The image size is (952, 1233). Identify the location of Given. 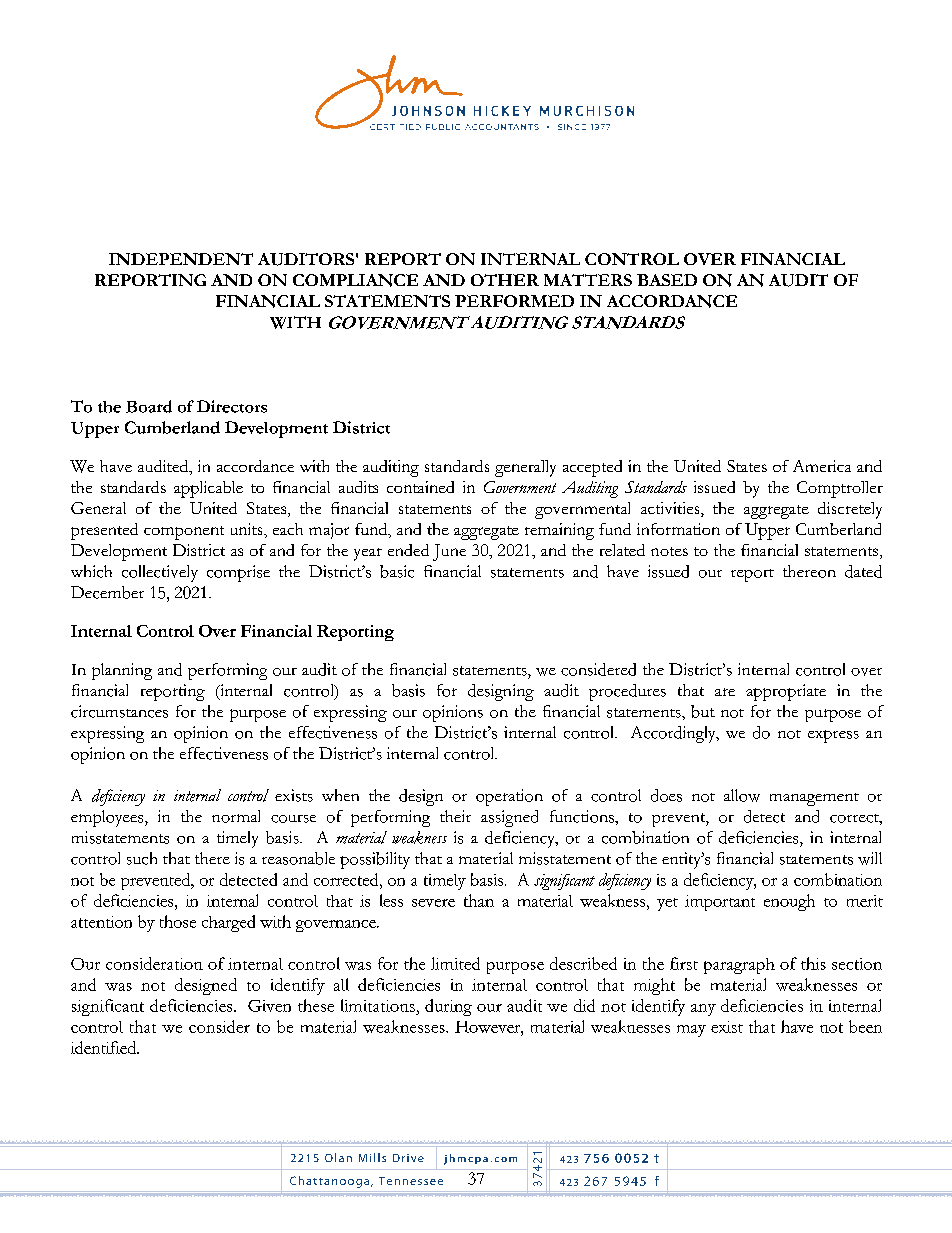
(269, 1006).
